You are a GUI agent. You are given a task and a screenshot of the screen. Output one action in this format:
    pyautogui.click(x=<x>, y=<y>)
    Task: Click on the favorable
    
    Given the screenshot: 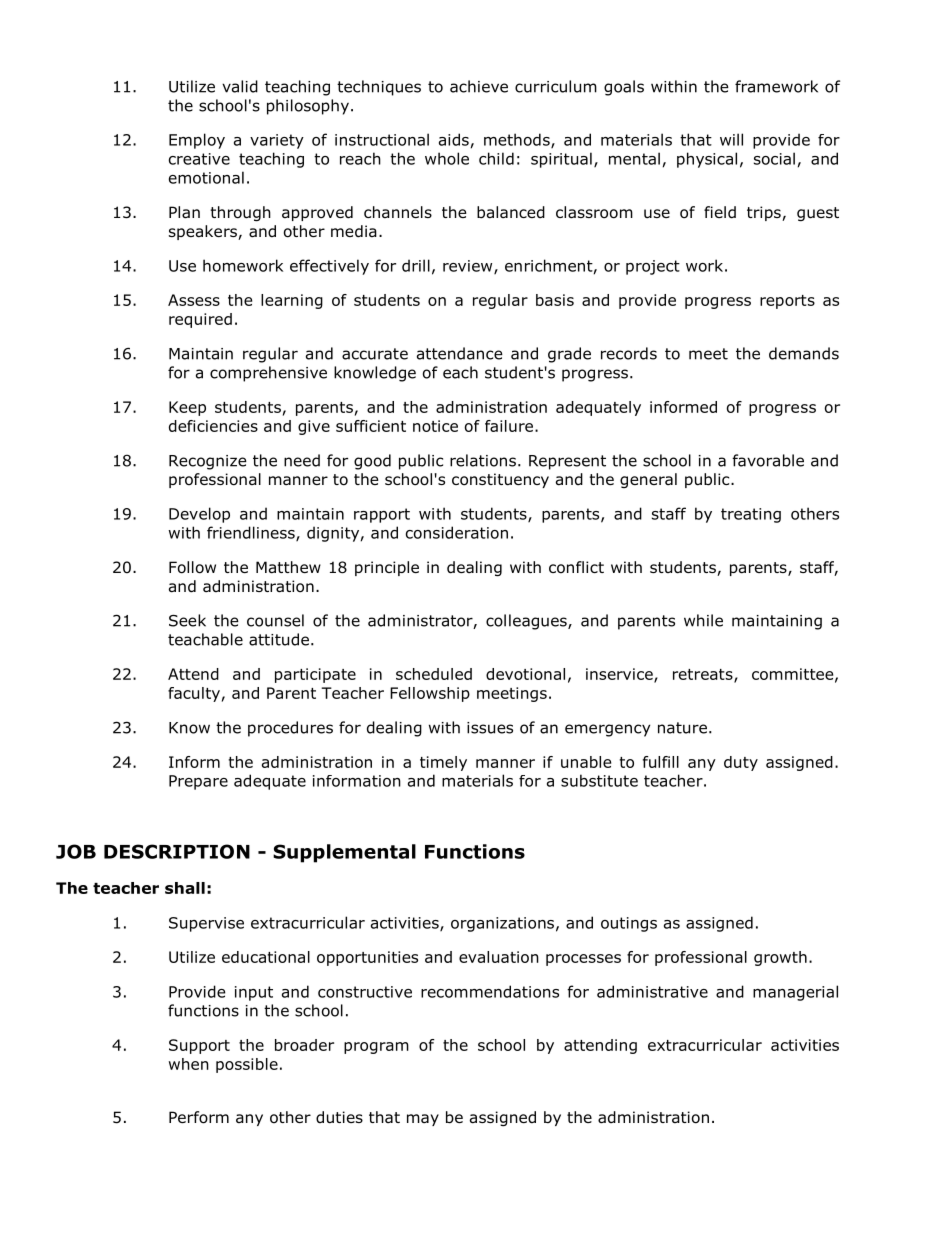 What is the action you would take?
    pyautogui.click(x=768, y=460)
